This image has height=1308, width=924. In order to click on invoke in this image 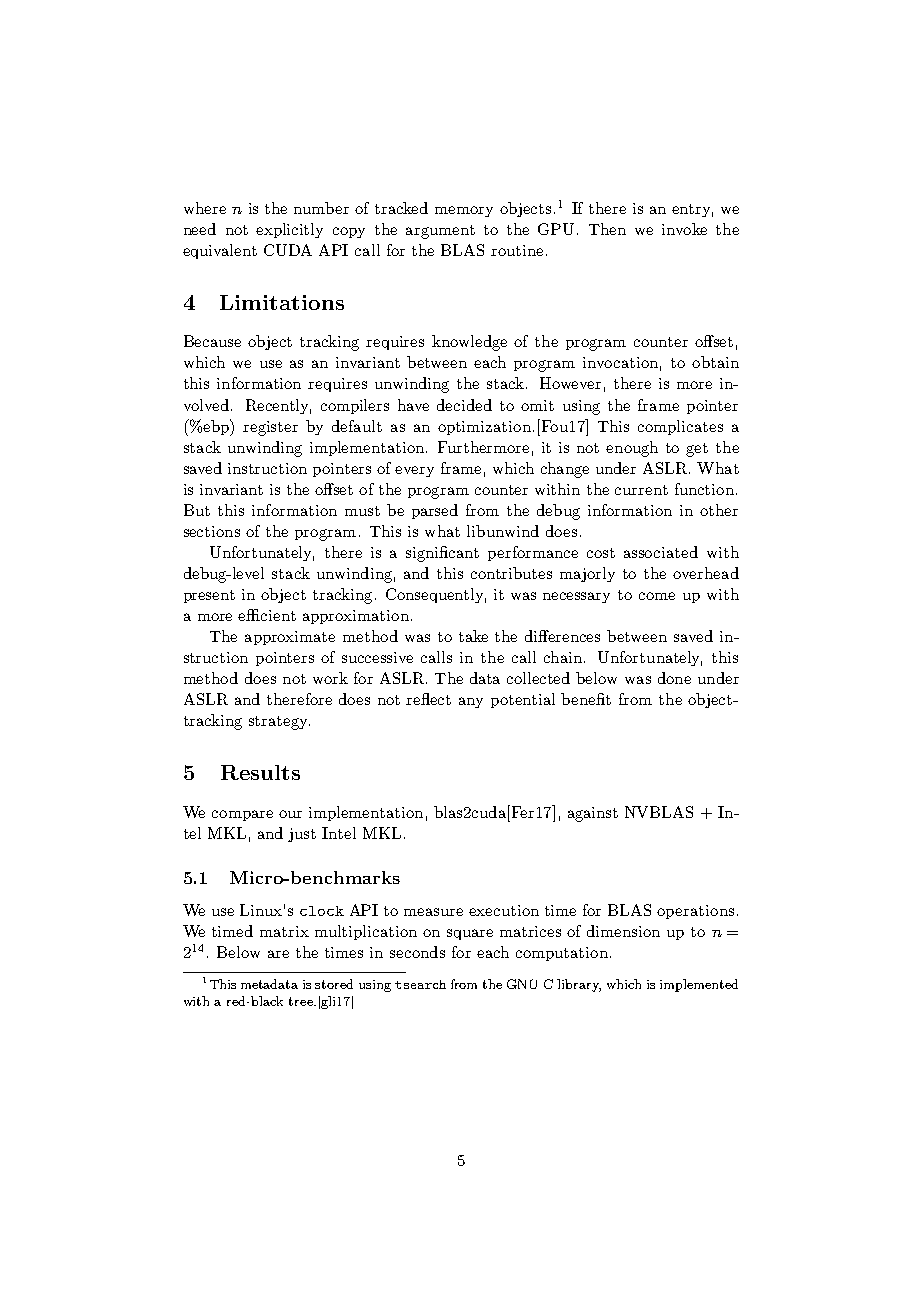, I will do `click(684, 229)`.
